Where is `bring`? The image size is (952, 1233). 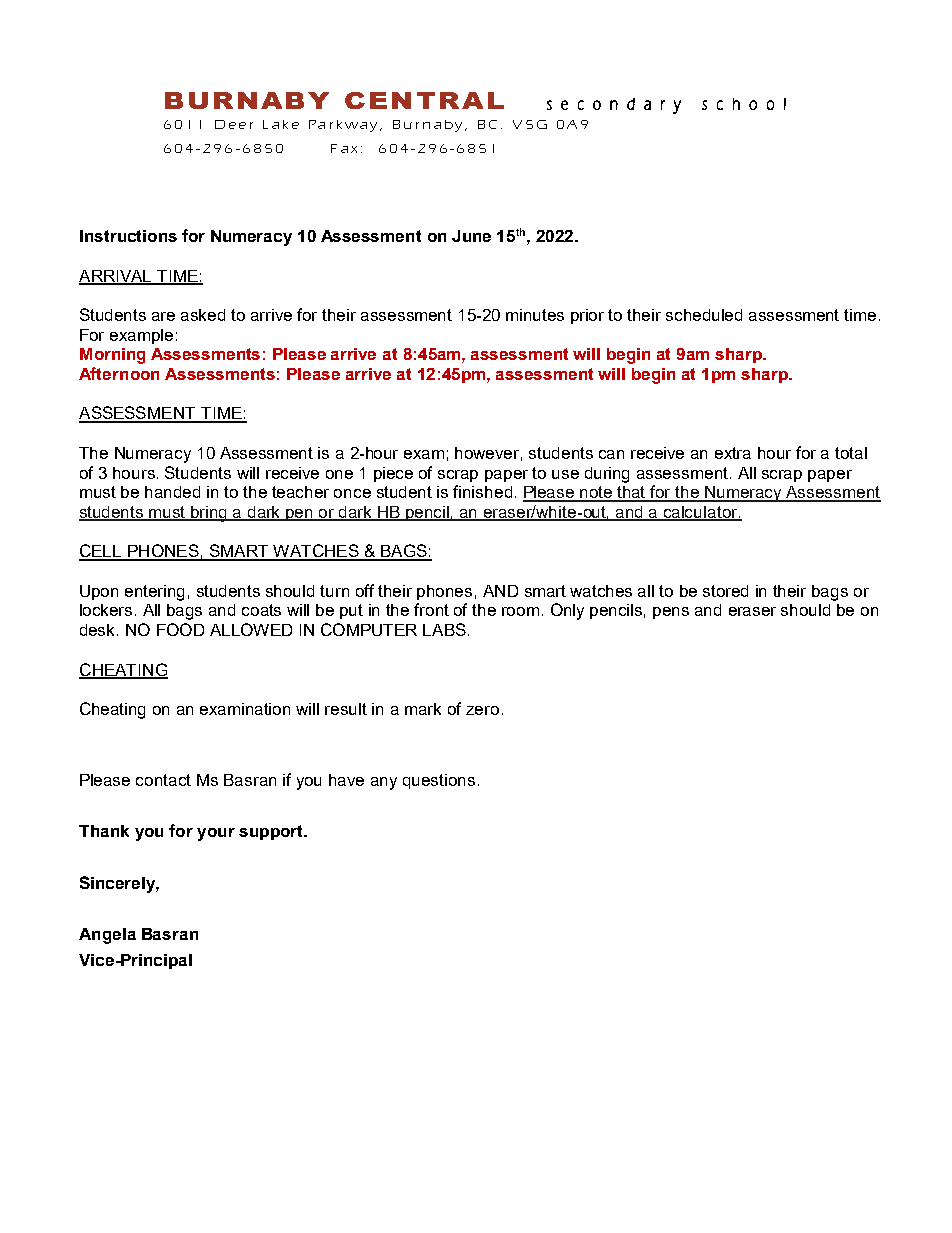
bring is located at coordinates (209, 514).
